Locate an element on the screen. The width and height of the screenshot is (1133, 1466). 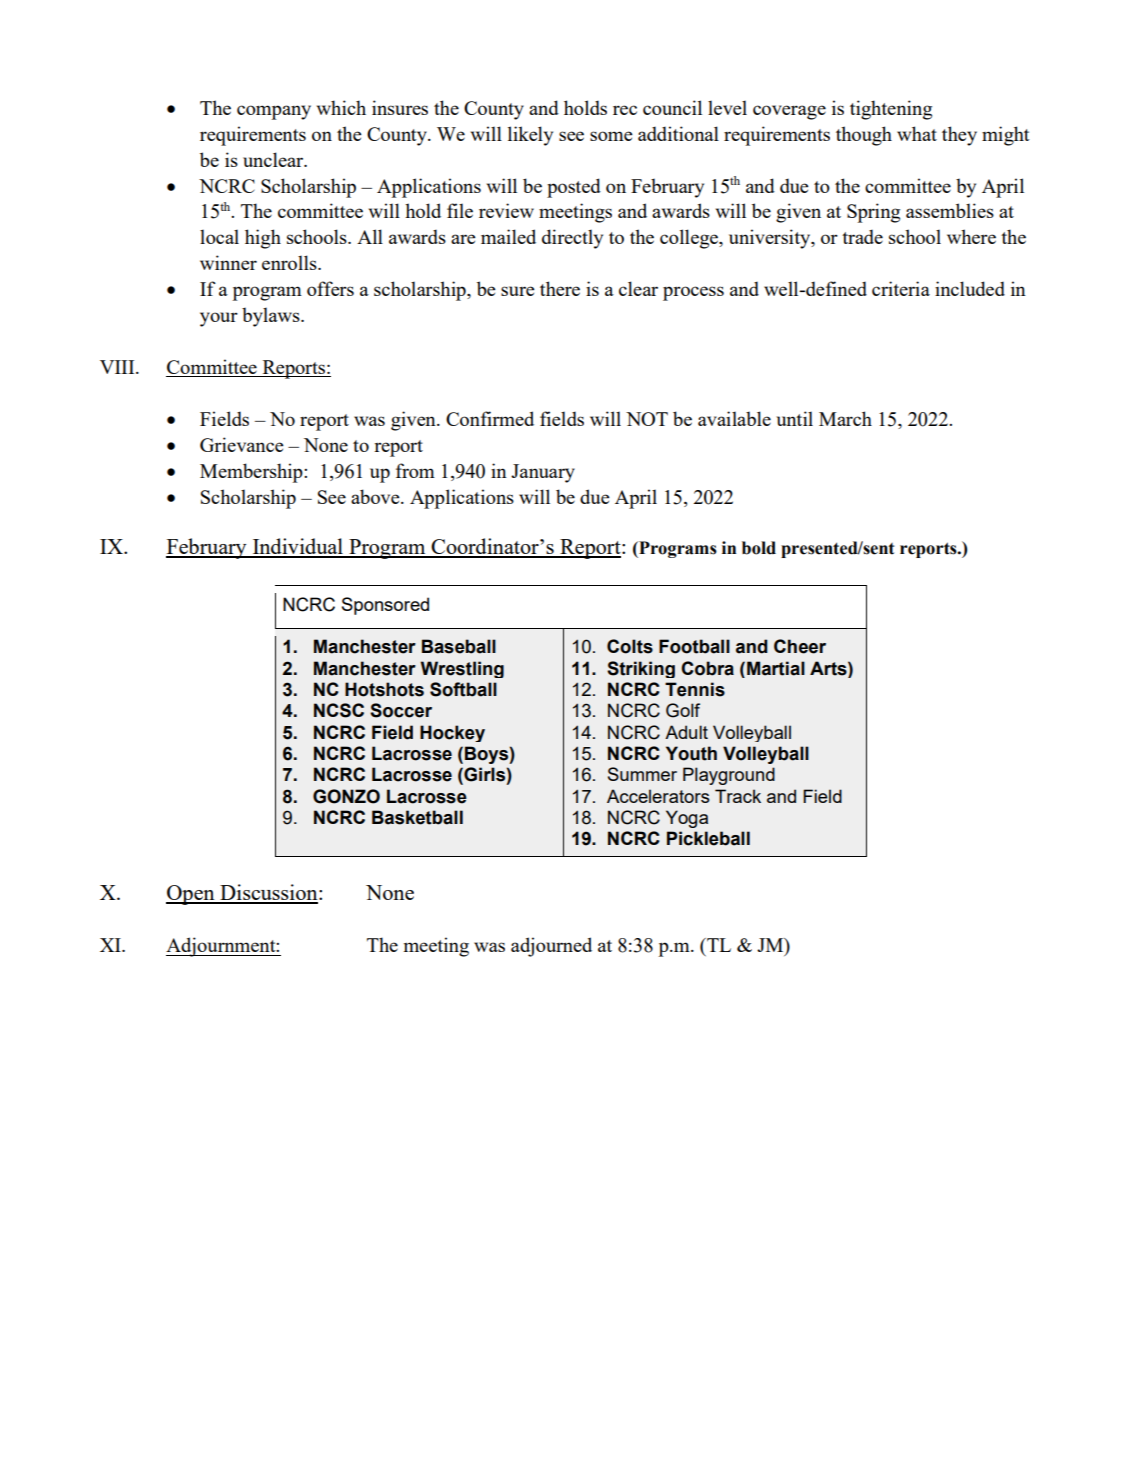
Pickleball is located at coordinates (708, 838).
